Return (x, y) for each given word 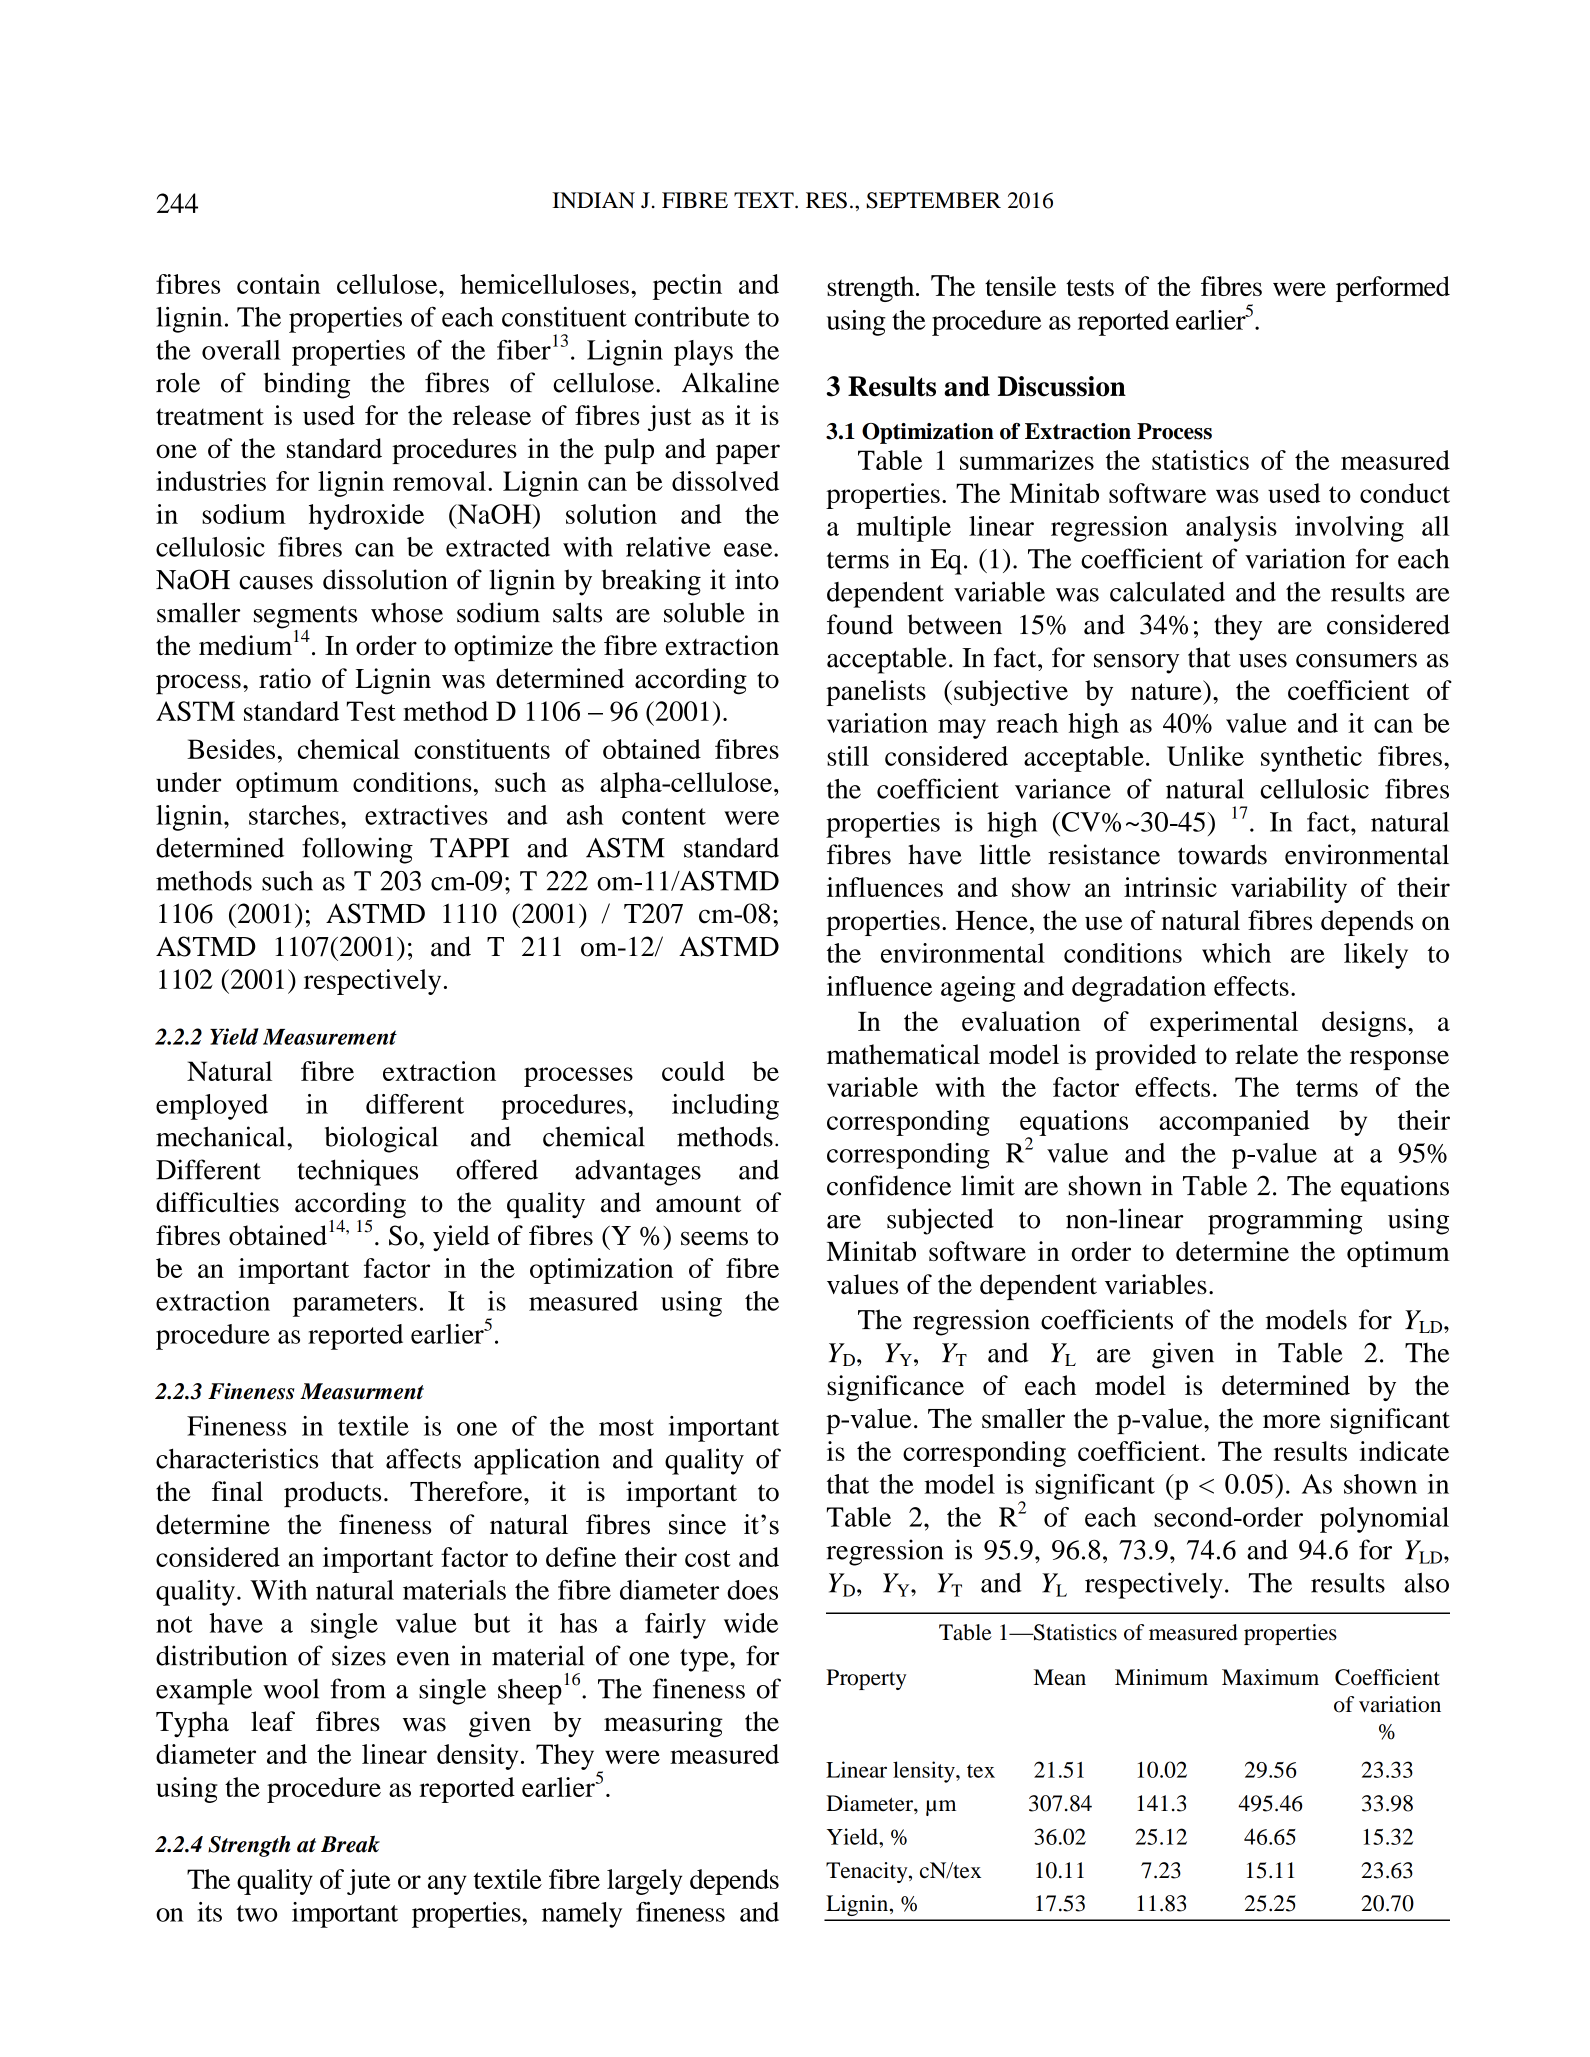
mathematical (903, 1054)
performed (1393, 289)
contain (278, 284)
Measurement (330, 1037)
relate (1266, 1054)
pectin (687, 287)
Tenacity (868, 1872)
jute (369, 1882)
